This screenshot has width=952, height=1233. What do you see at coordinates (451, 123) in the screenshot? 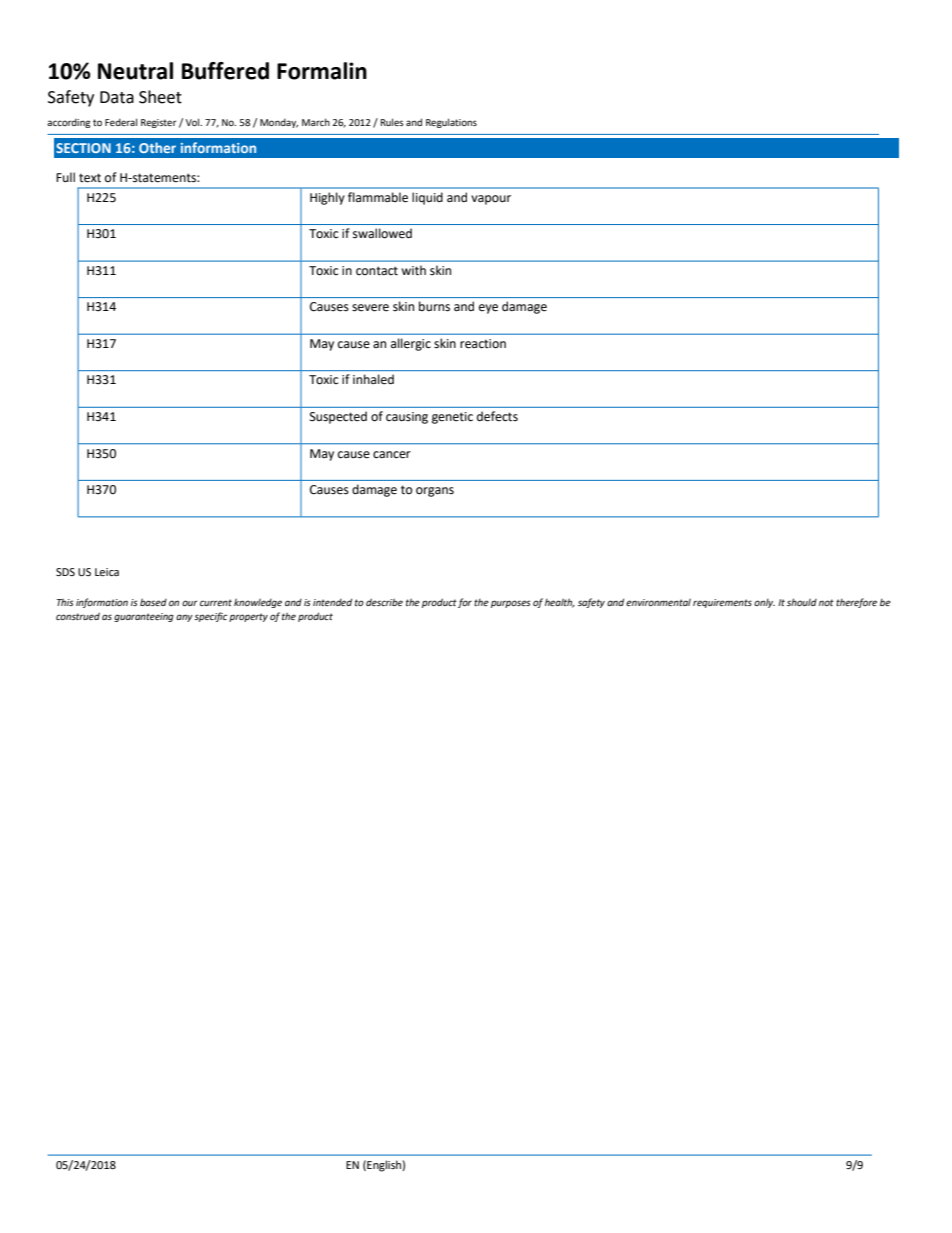
I see `Regulations` at bounding box center [451, 123].
